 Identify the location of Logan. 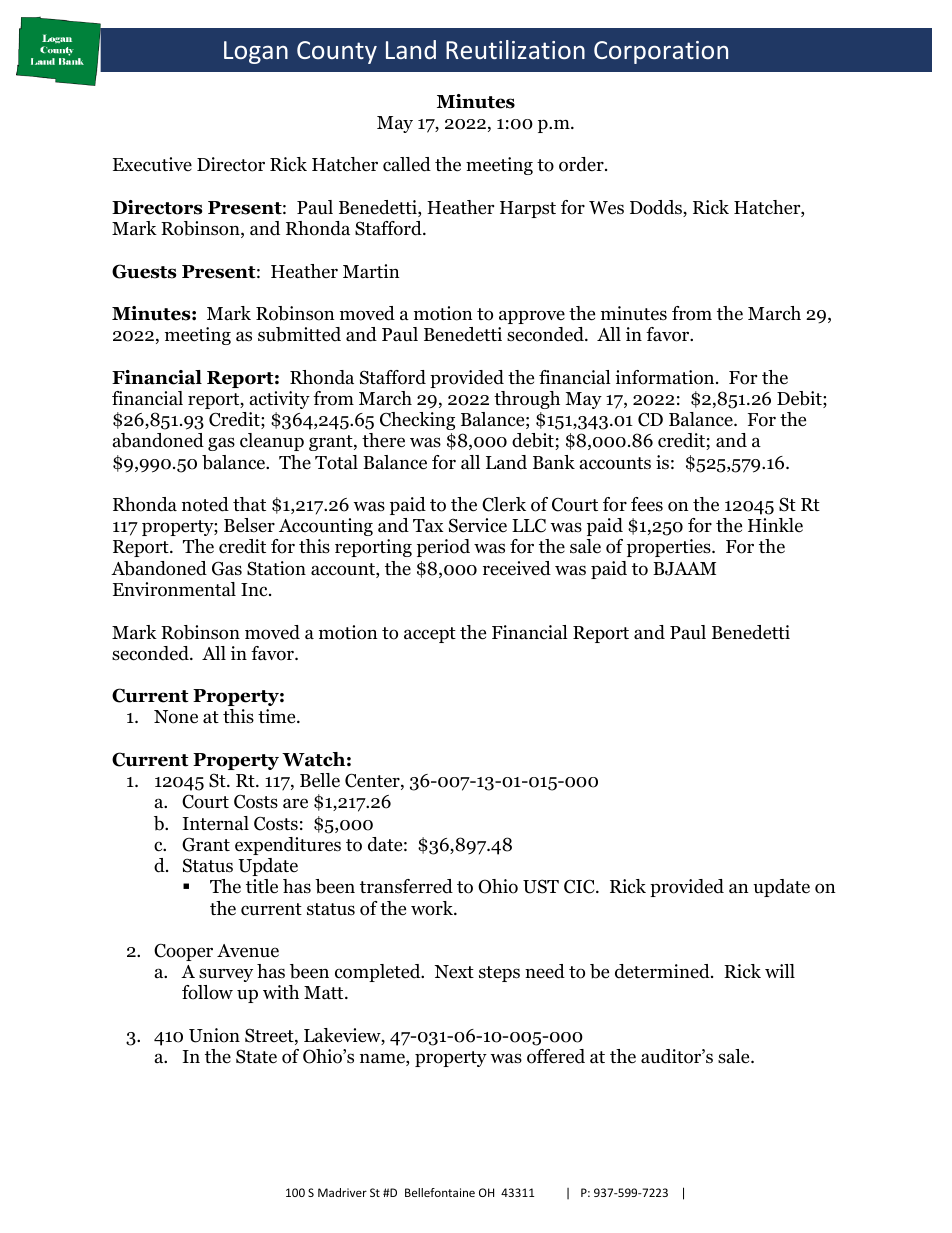
(256, 52).
